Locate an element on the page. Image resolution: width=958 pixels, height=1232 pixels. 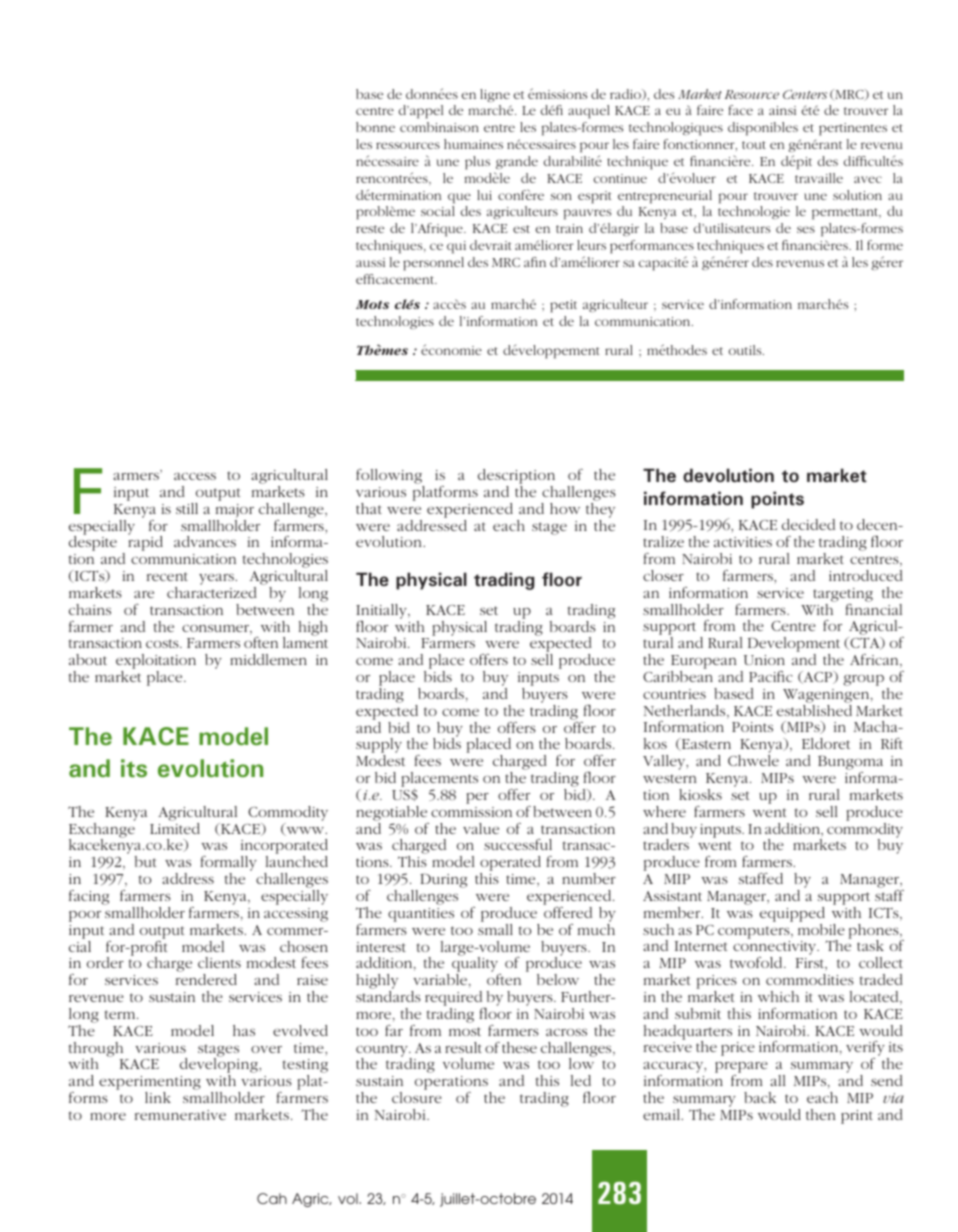
bonne is located at coordinates (375, 127).
